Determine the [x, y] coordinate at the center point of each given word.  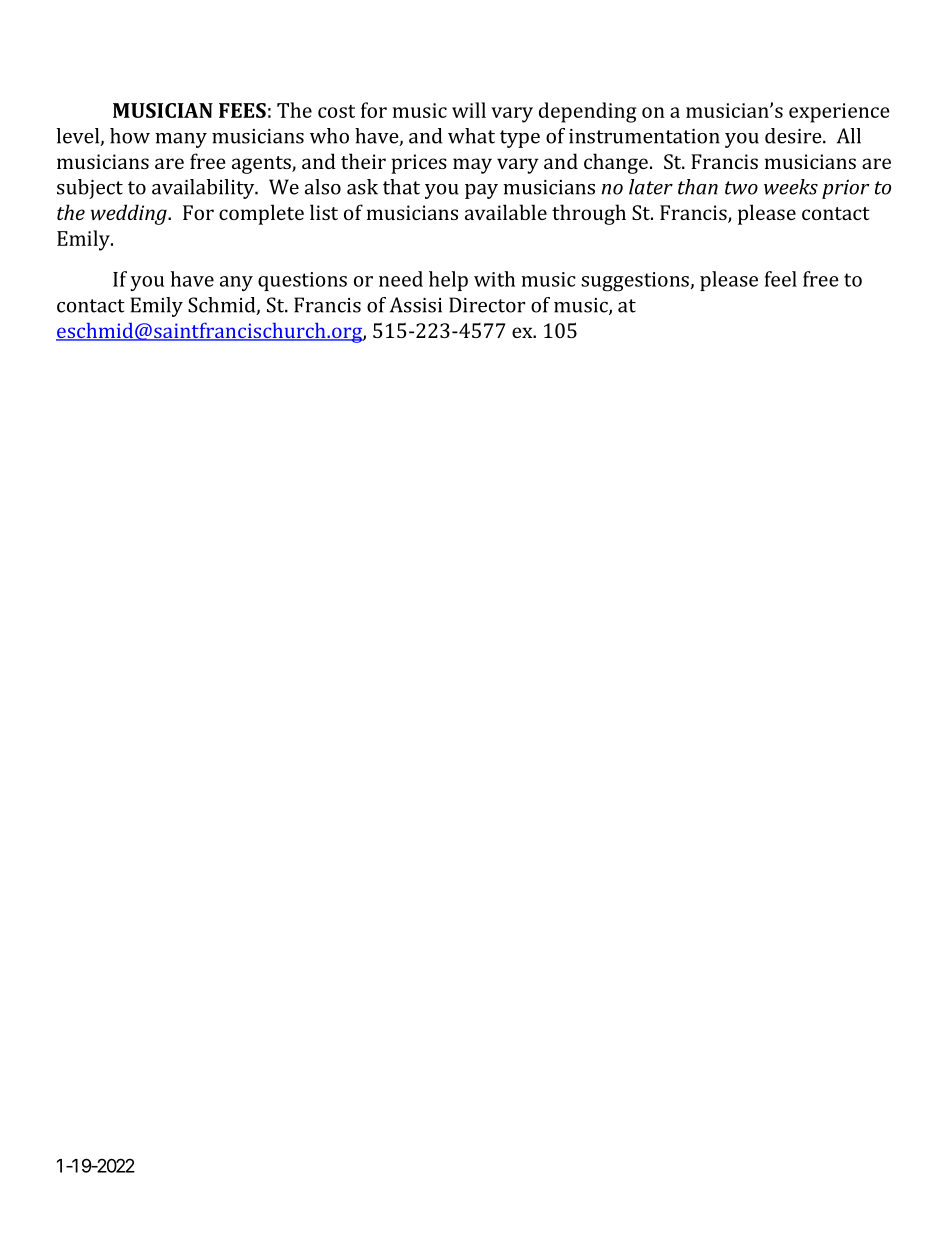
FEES [242, 110]
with [494, 279]
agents [262, 165]
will [469, 110]
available [506, 212]
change [616, 163]
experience [839, 113]
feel [781, 279]
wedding [130, 214]
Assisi [416, 305]
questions [302, 281]
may [472, 166]
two [741, 188]
